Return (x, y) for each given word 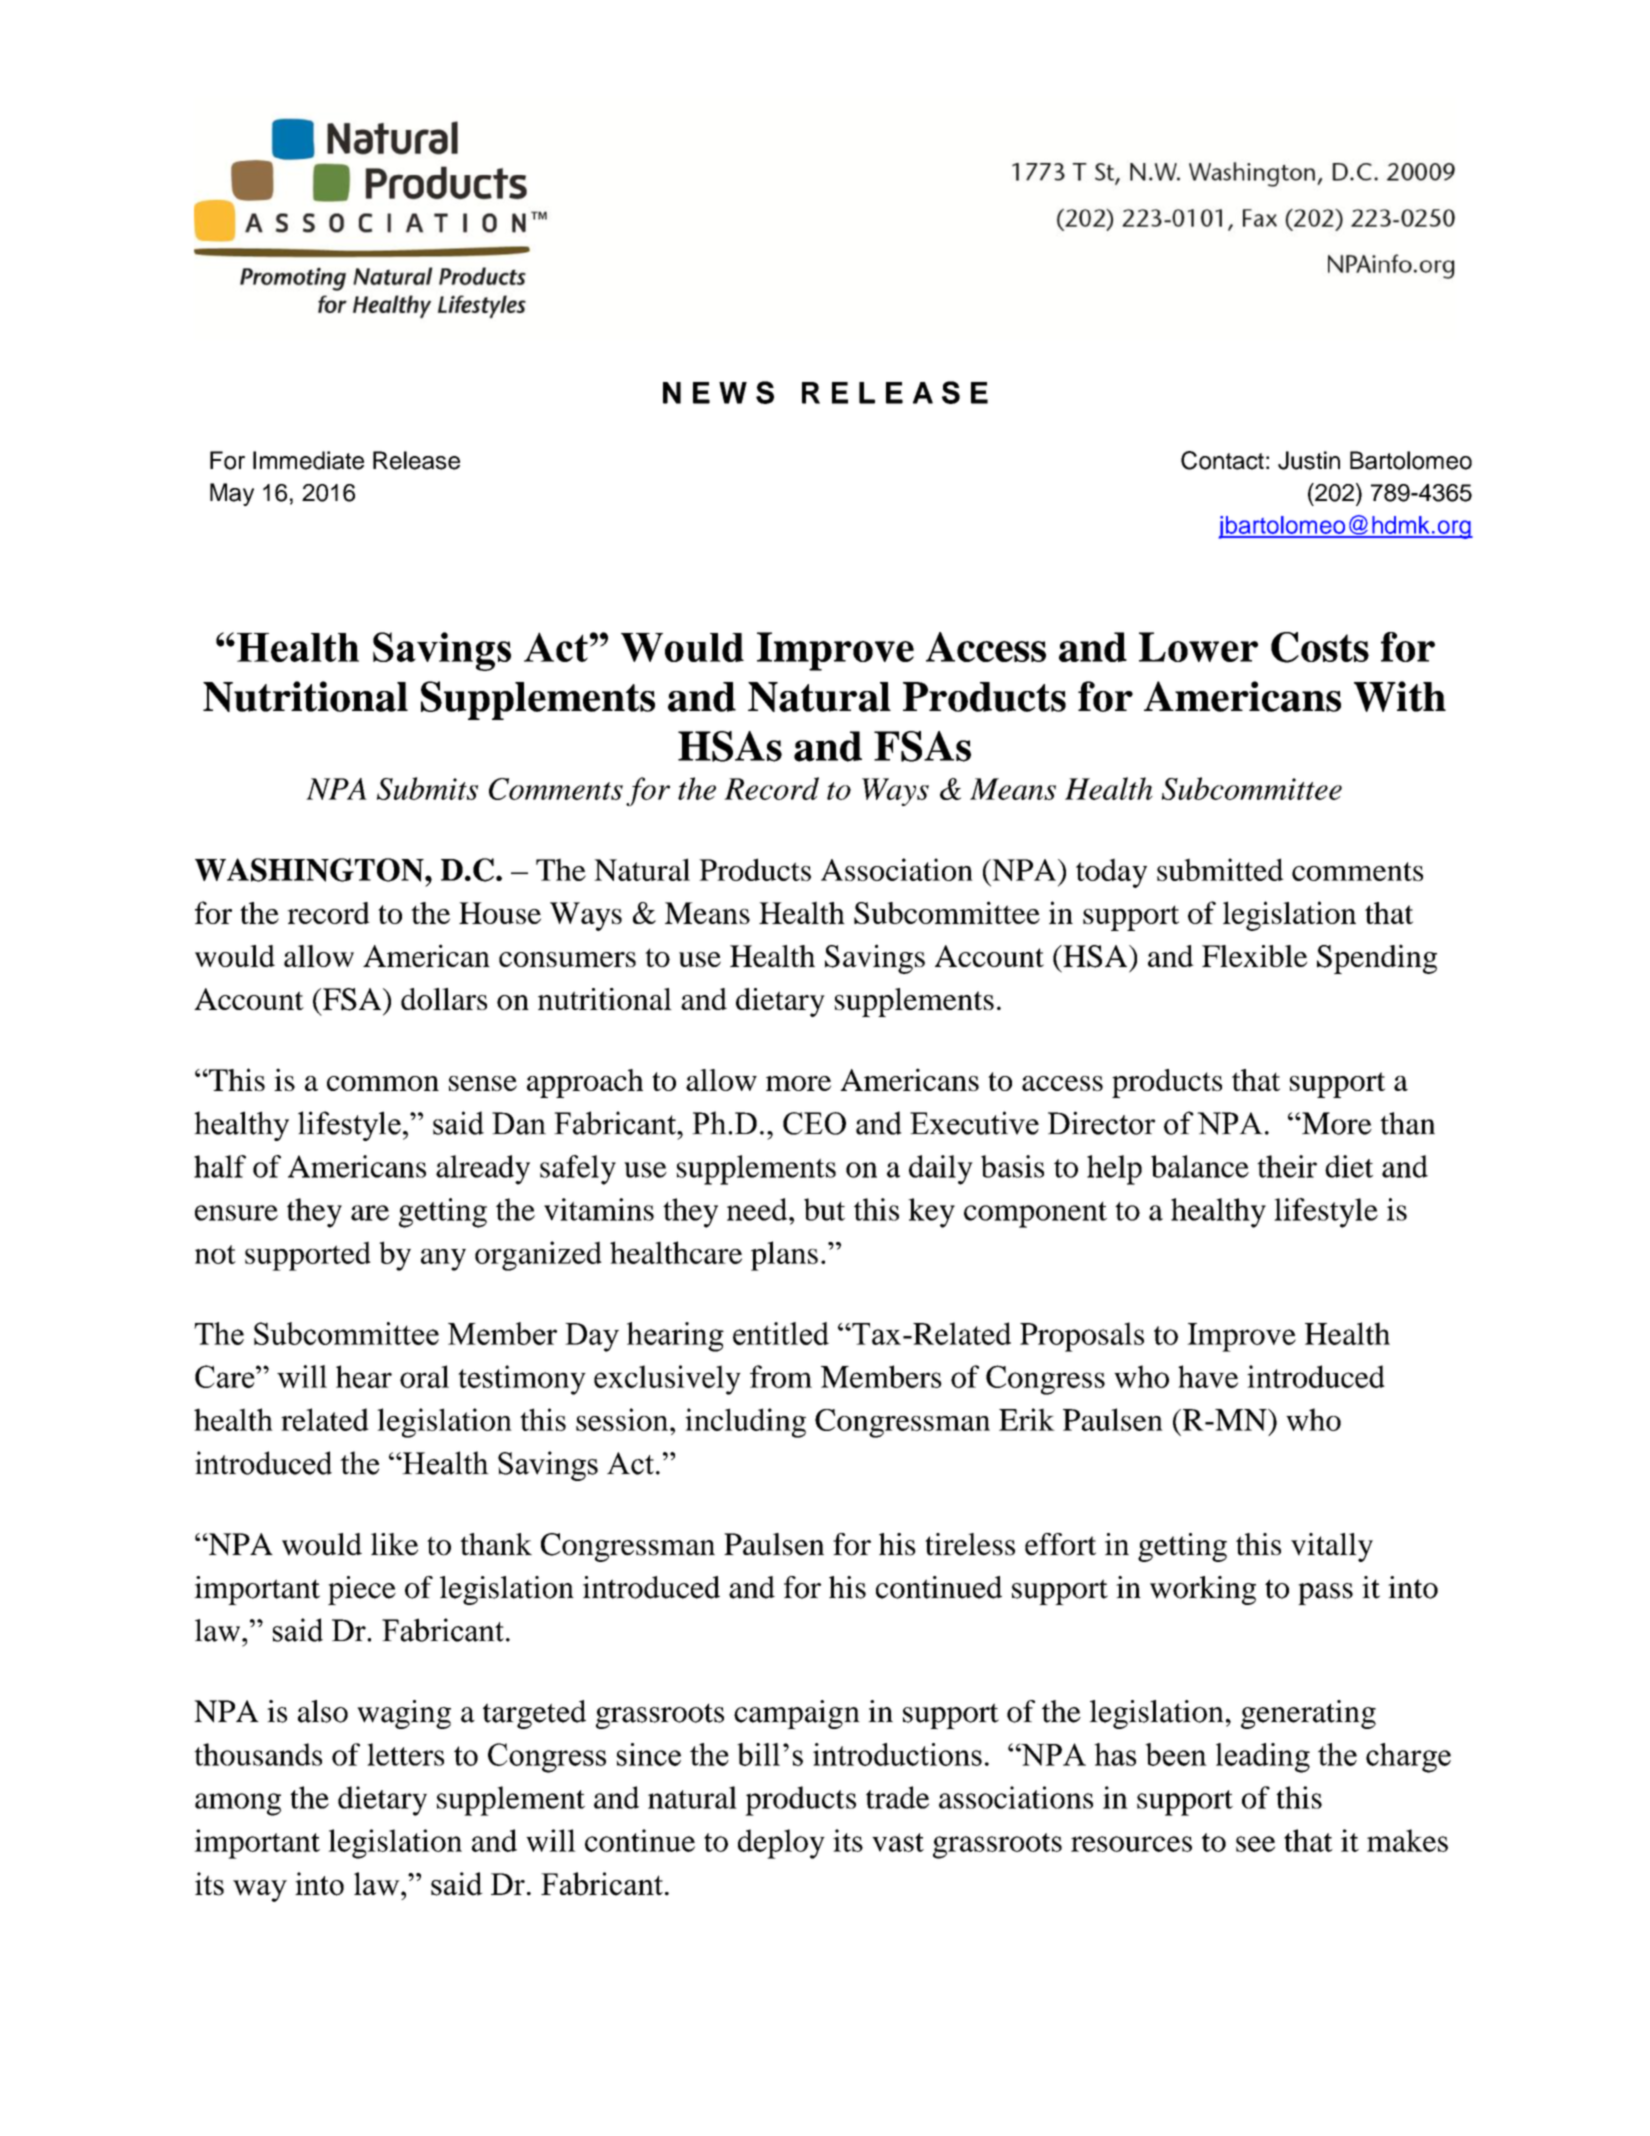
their (1287, 1166)
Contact (1222, 460)
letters (405, 1754)
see (1255, 1844)
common (383, 1083)
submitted (1220, 869)
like (394, 1544)
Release (416, 460)
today (1111, 873)
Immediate (308, 460)
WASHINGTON (310, 870)
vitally (1332, 1547)
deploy (781, 1844)
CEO (814, 1123)
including (745, 1423)
